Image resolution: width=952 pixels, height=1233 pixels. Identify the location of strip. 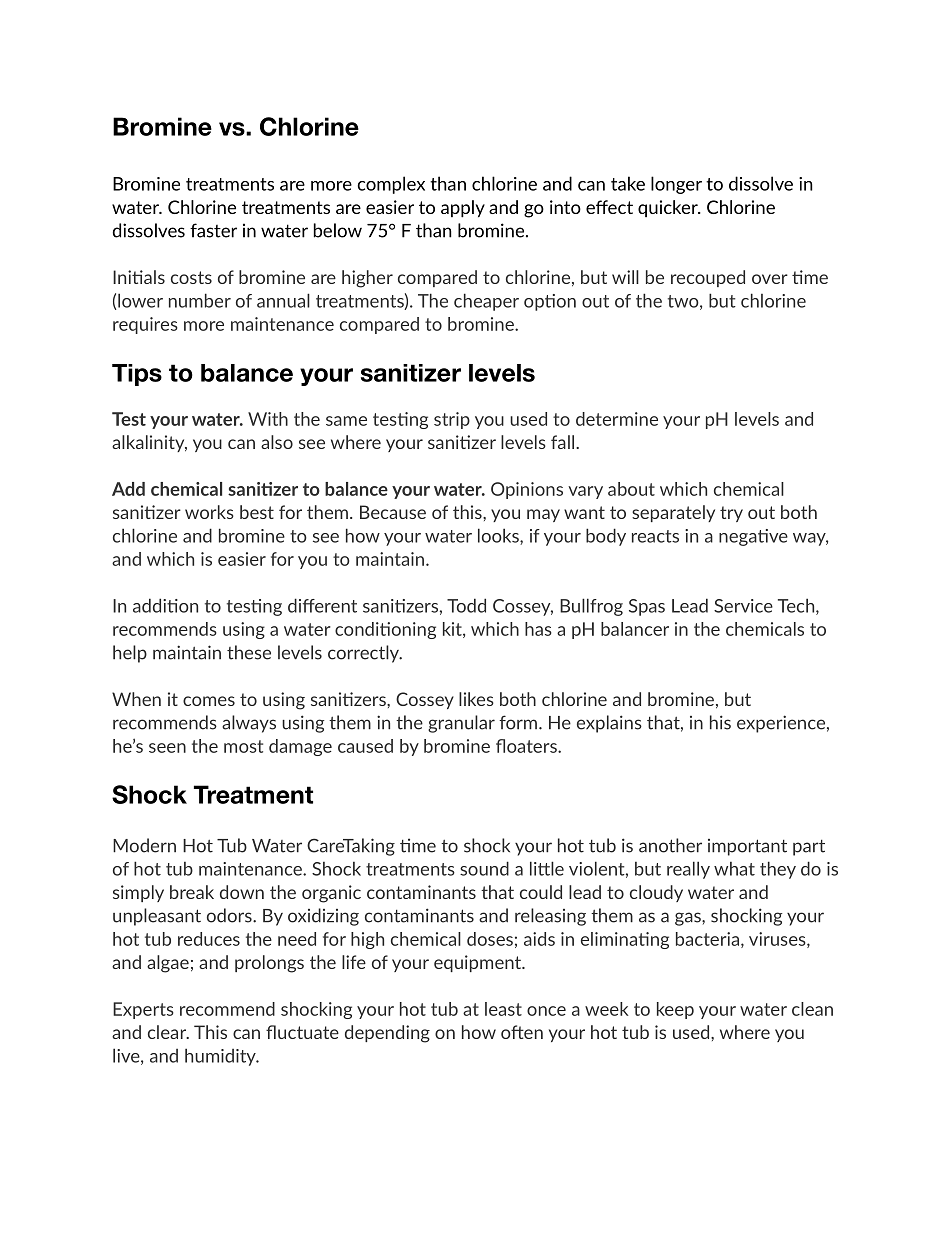
(452, 420).
